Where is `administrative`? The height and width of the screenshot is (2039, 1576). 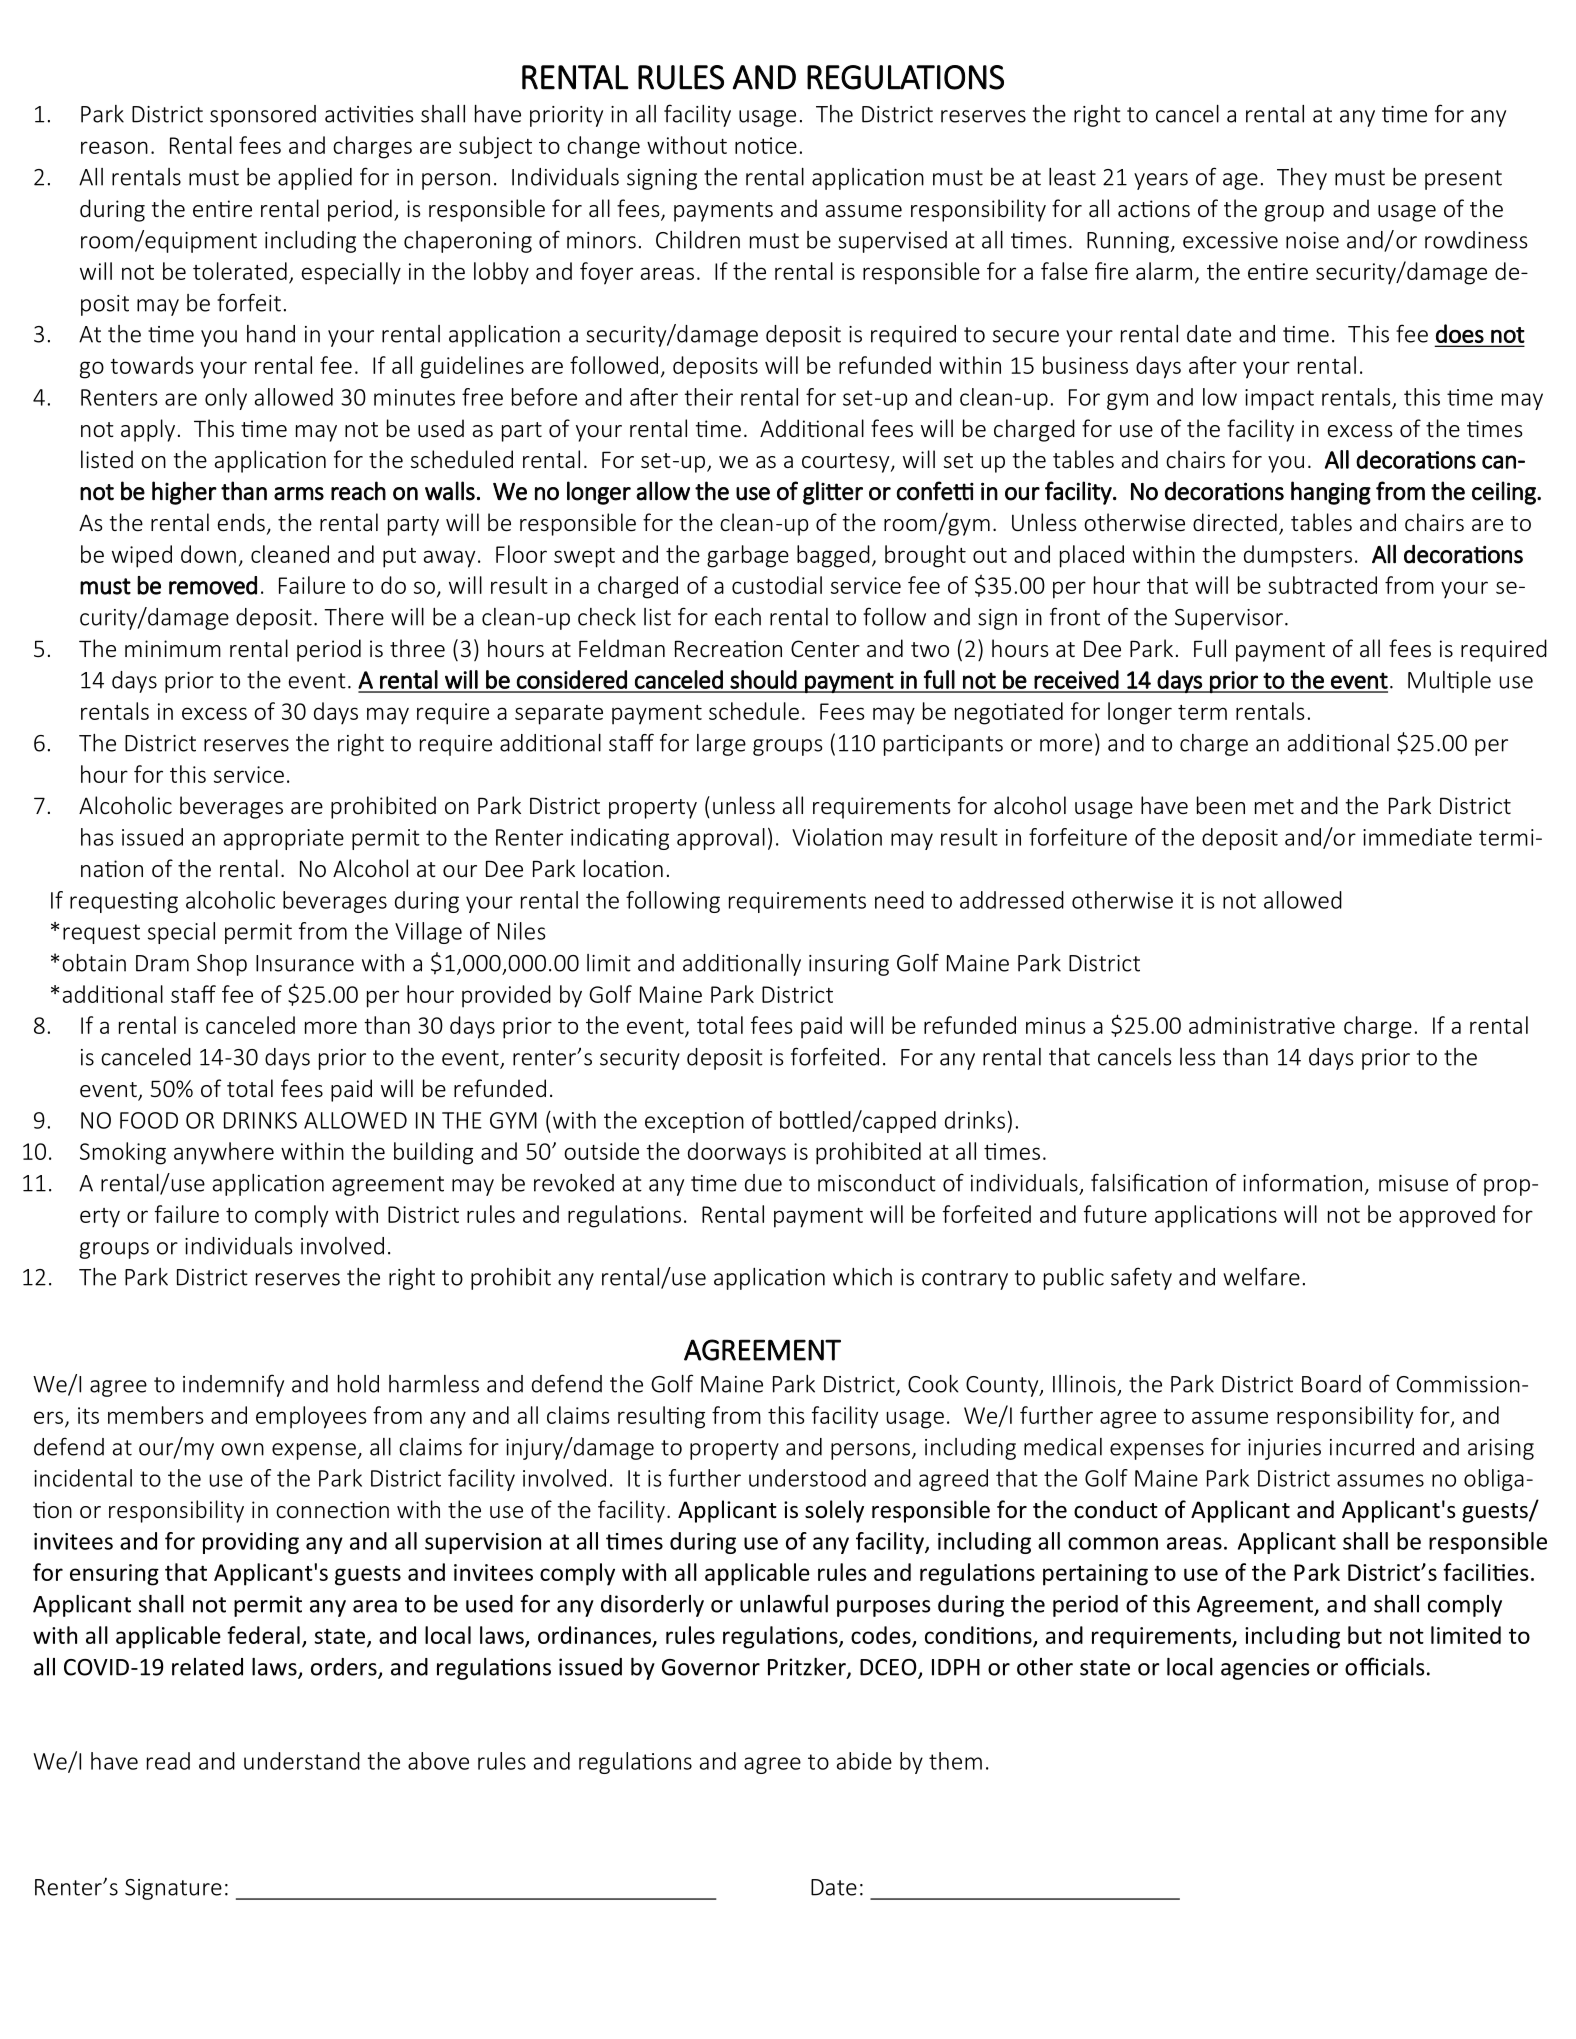
administrative is located at coordinates (1262, 1025).
